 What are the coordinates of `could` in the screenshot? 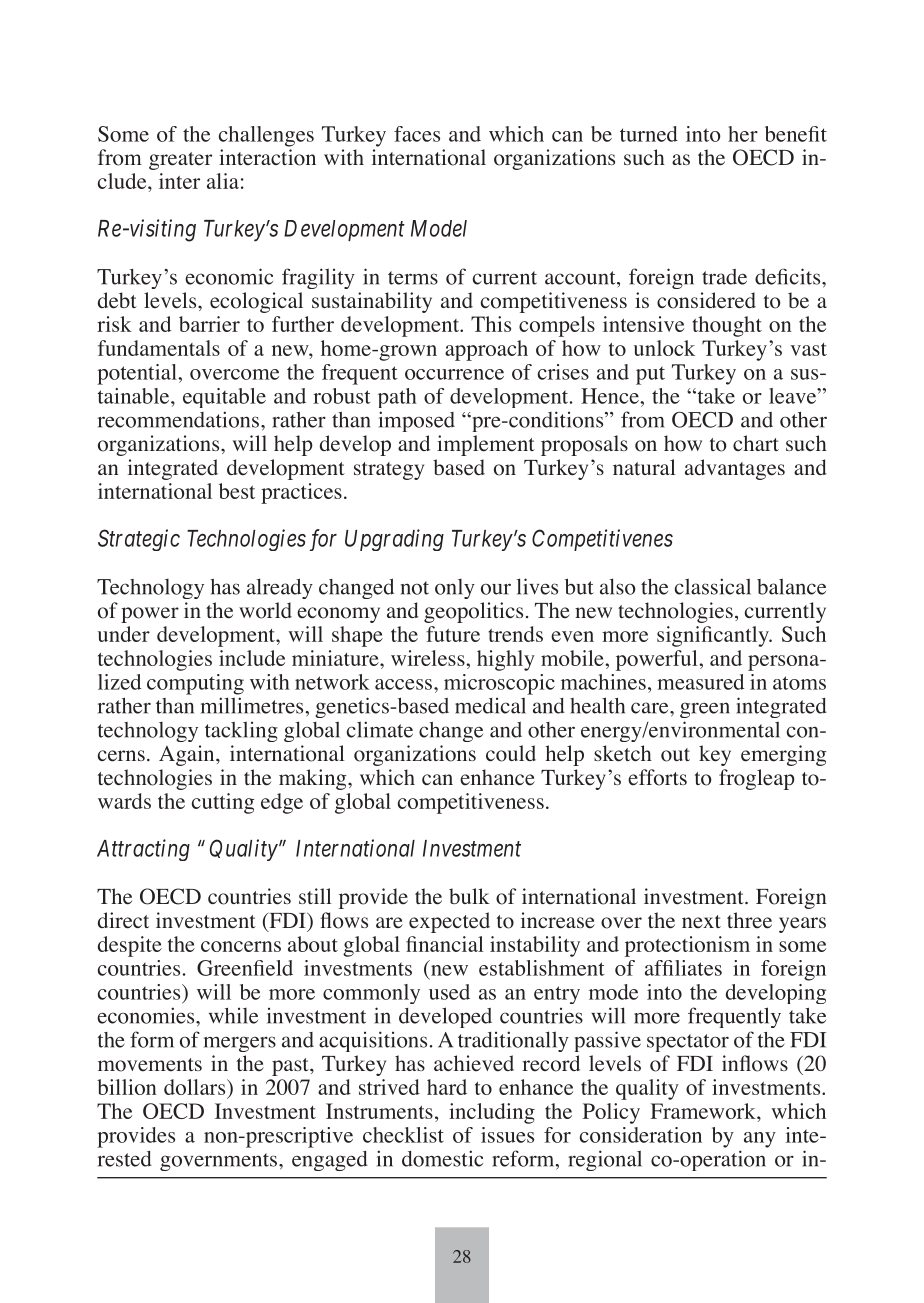 It's located at (511, 753).
